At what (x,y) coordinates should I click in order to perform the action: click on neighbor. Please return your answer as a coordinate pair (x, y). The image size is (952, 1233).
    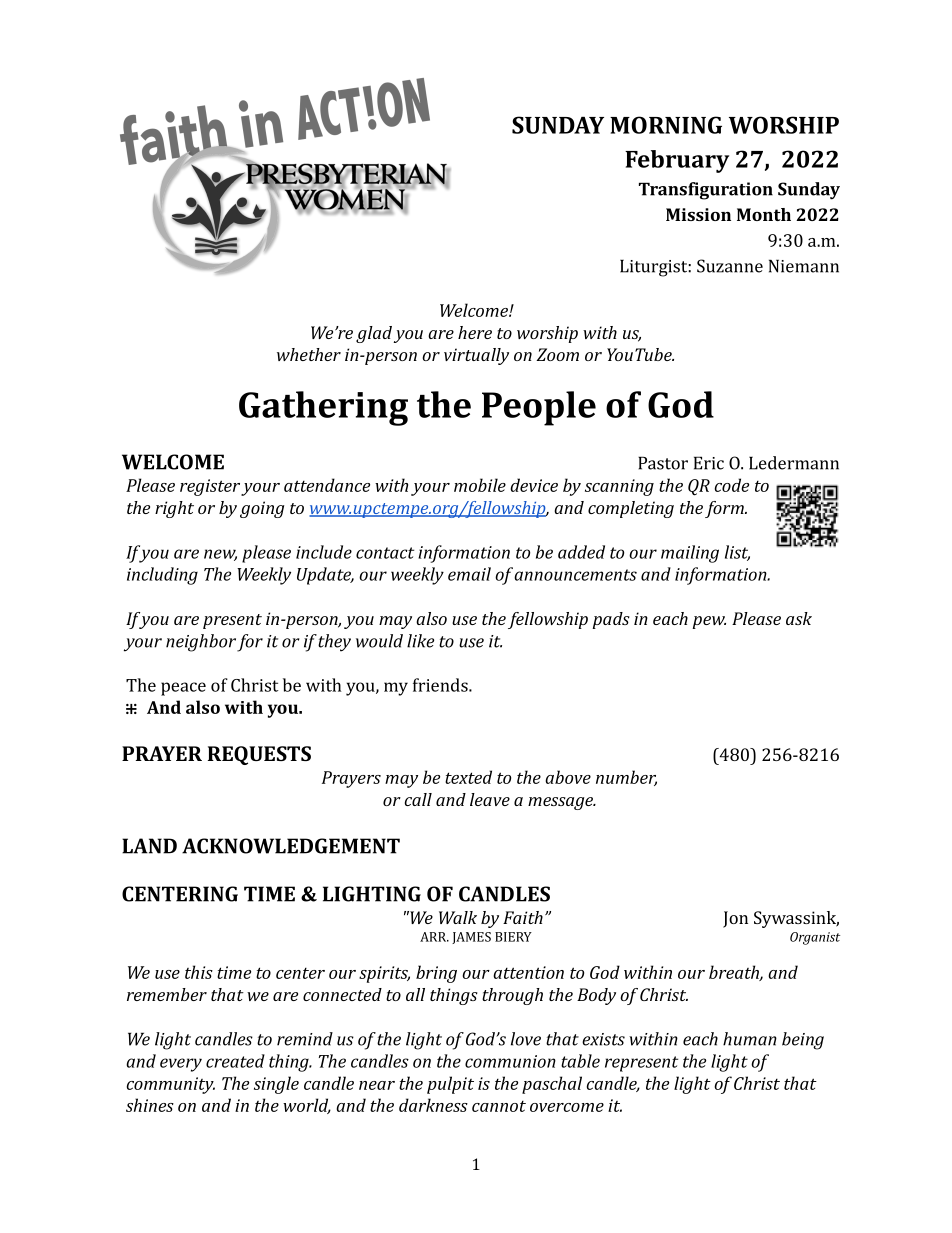
    Looking at the image, I should click on (201, 643).
